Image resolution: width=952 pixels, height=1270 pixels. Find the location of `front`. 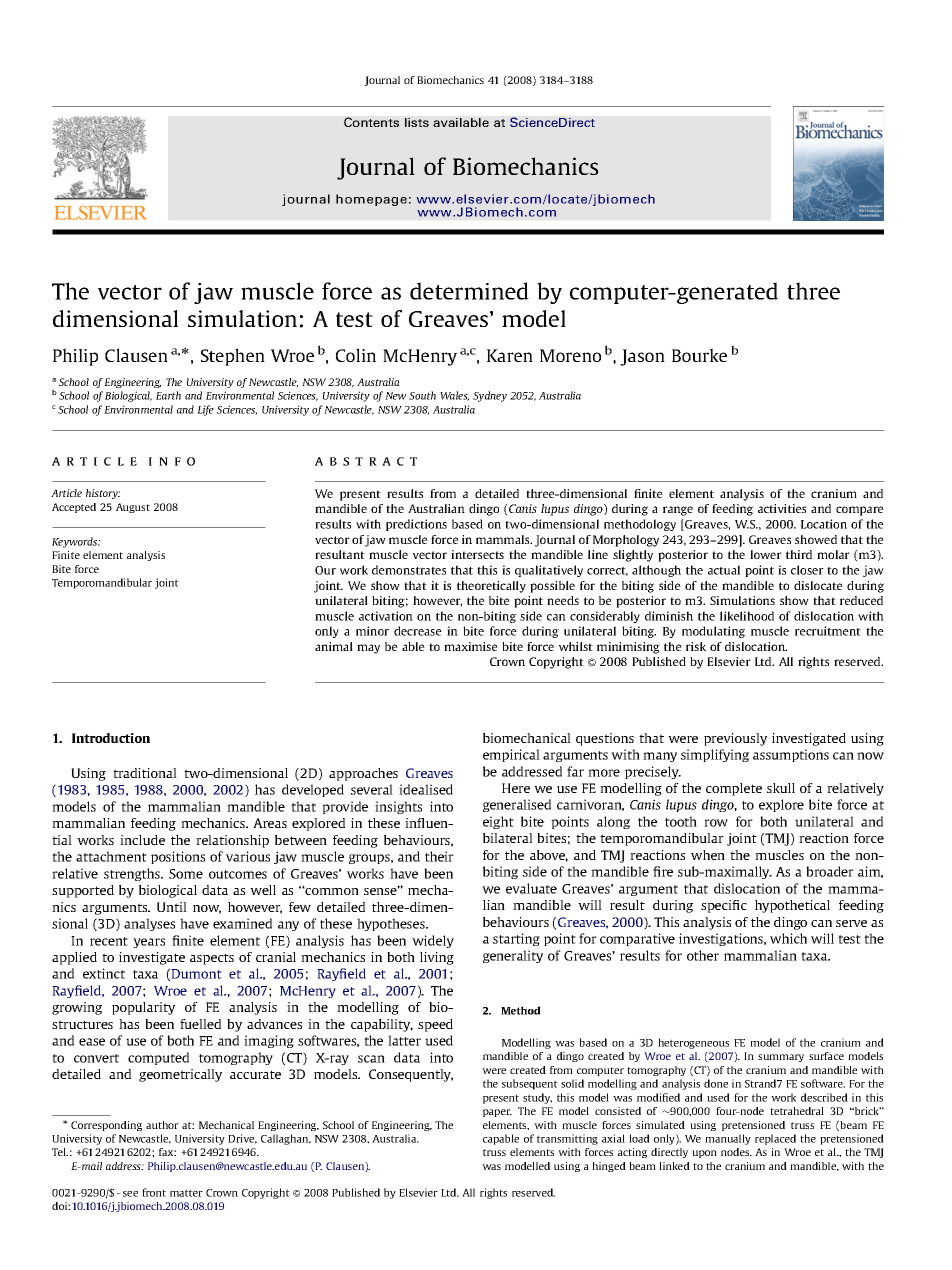

front is located at coordinates (154, 1192).
